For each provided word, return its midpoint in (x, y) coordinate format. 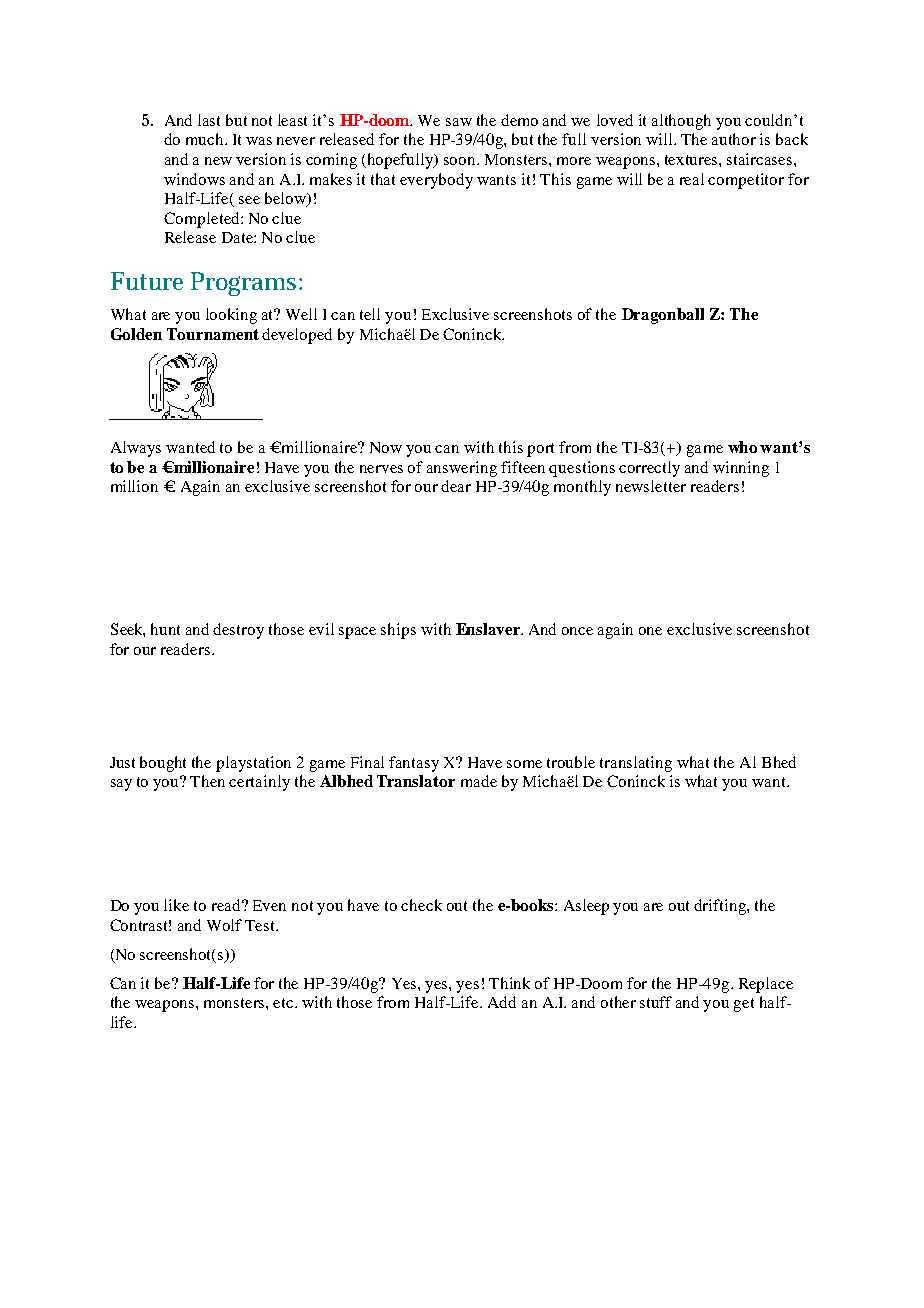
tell (370, 314)
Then (207, 781)
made (479, 781)
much (206, 139)
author (734, 139)
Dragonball (663, 316)
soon (461, 161)
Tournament (213, 334)
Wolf (224, 925)
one (650, 631)
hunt (165, 629)
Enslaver (489, 629)
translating (636, 764)
